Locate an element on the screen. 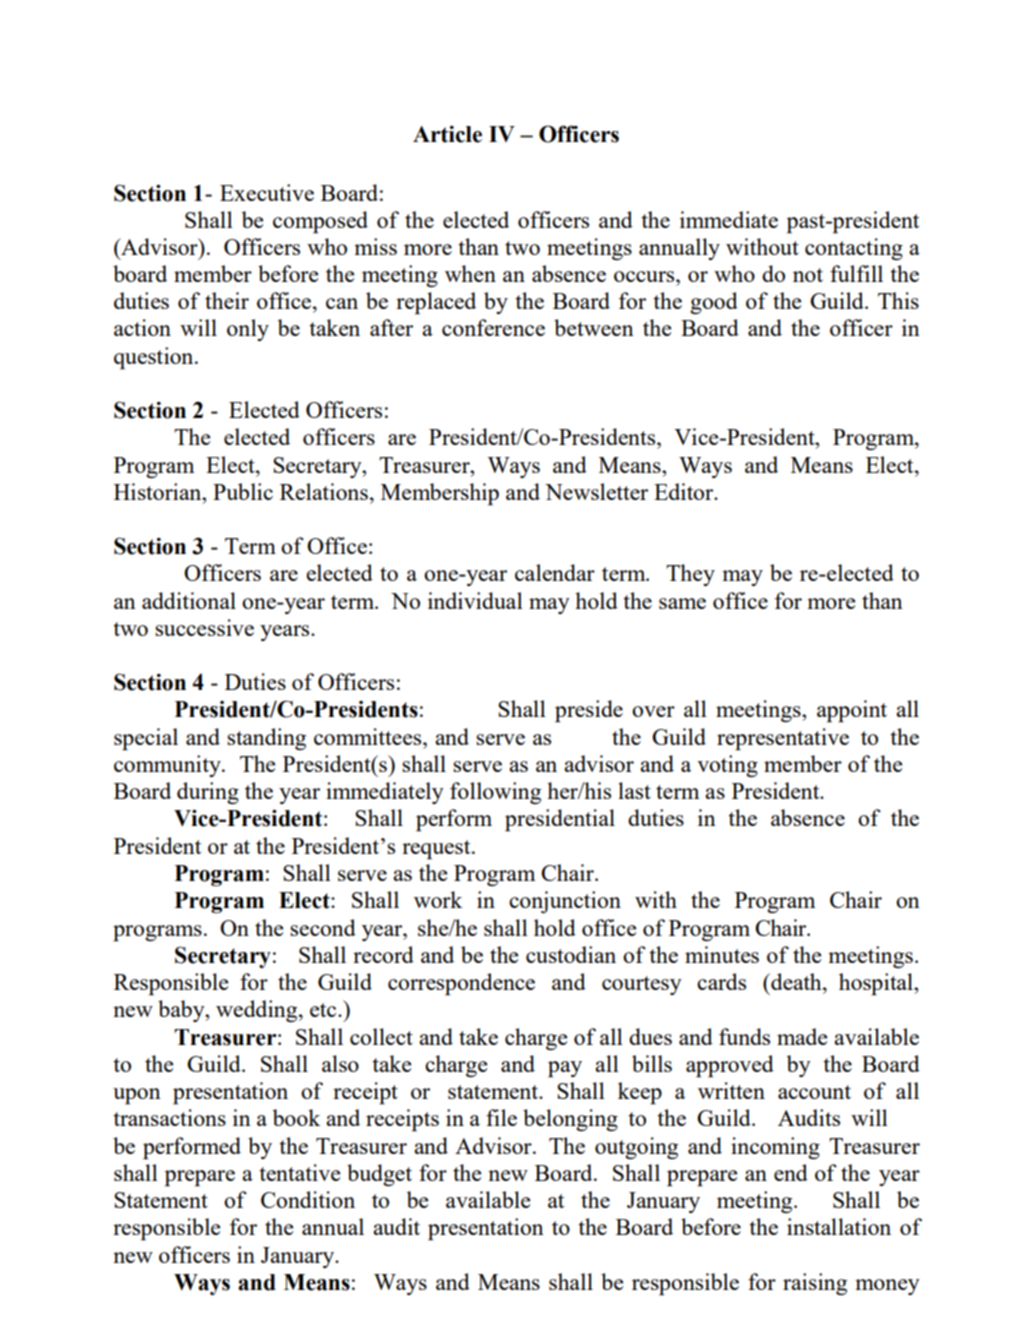  They is located at coordinates (690, 575).
